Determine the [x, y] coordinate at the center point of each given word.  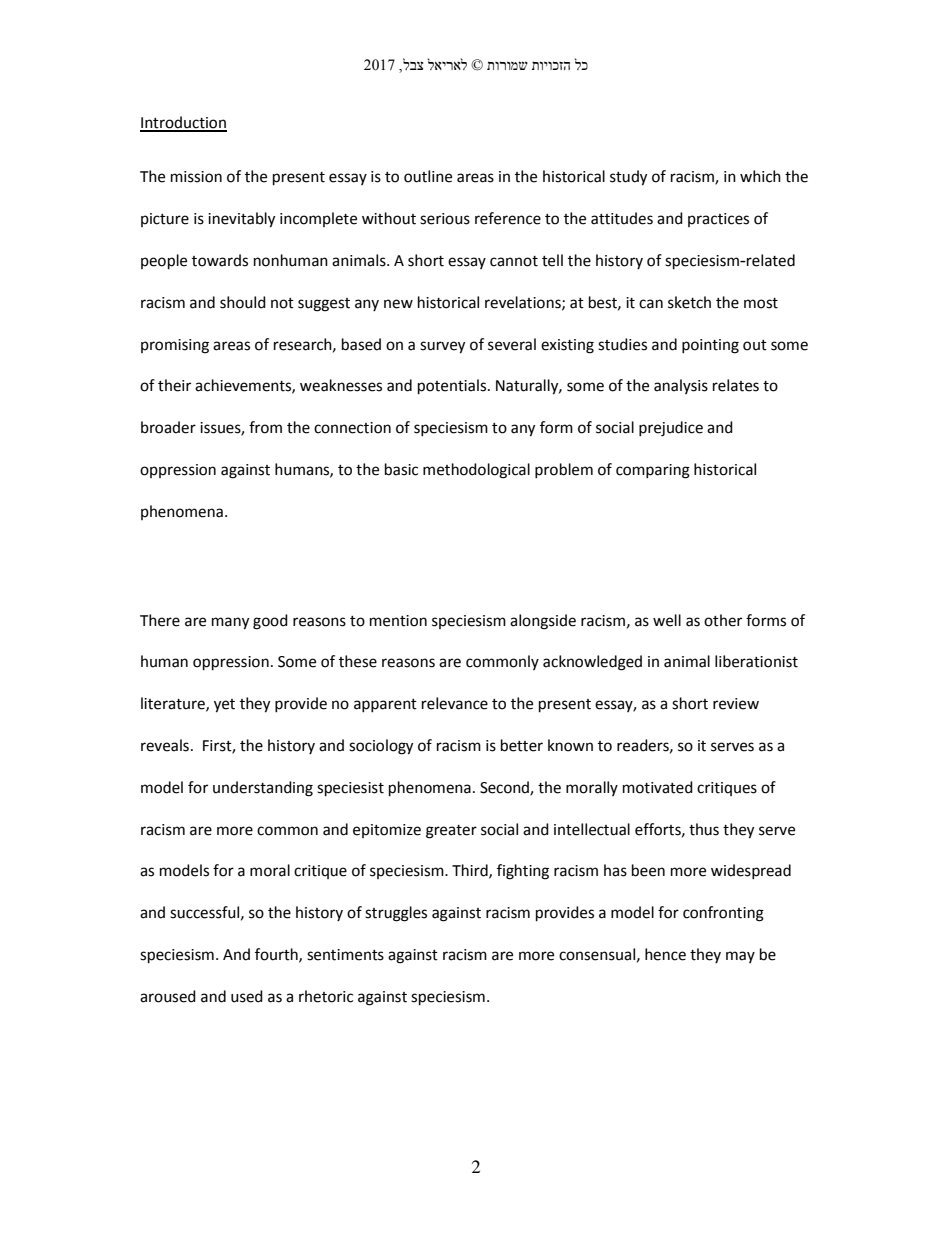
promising [175, 346]
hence [665, 954]
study [628, 178]
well [667, 620]
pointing [710, 346]
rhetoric [326, 996]
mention [398, 621]
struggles [396, 914]
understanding [263, 789]
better [522, 745]
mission [196, 177]
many [230, 623]
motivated [658, 787]
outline [428, 176]
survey [442, 347]
